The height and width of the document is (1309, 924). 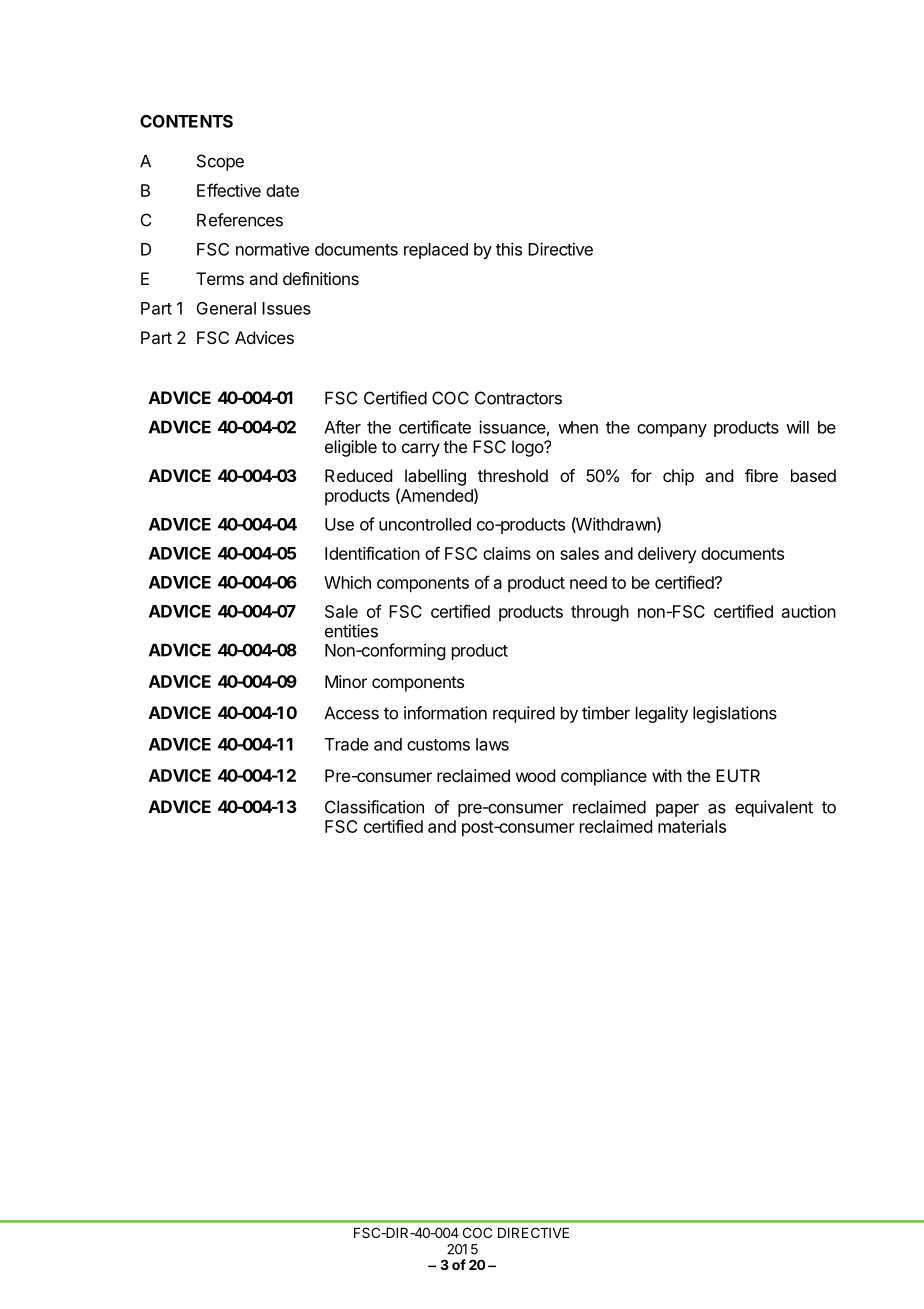 I want to click on will, so click(x=797, y=427).
